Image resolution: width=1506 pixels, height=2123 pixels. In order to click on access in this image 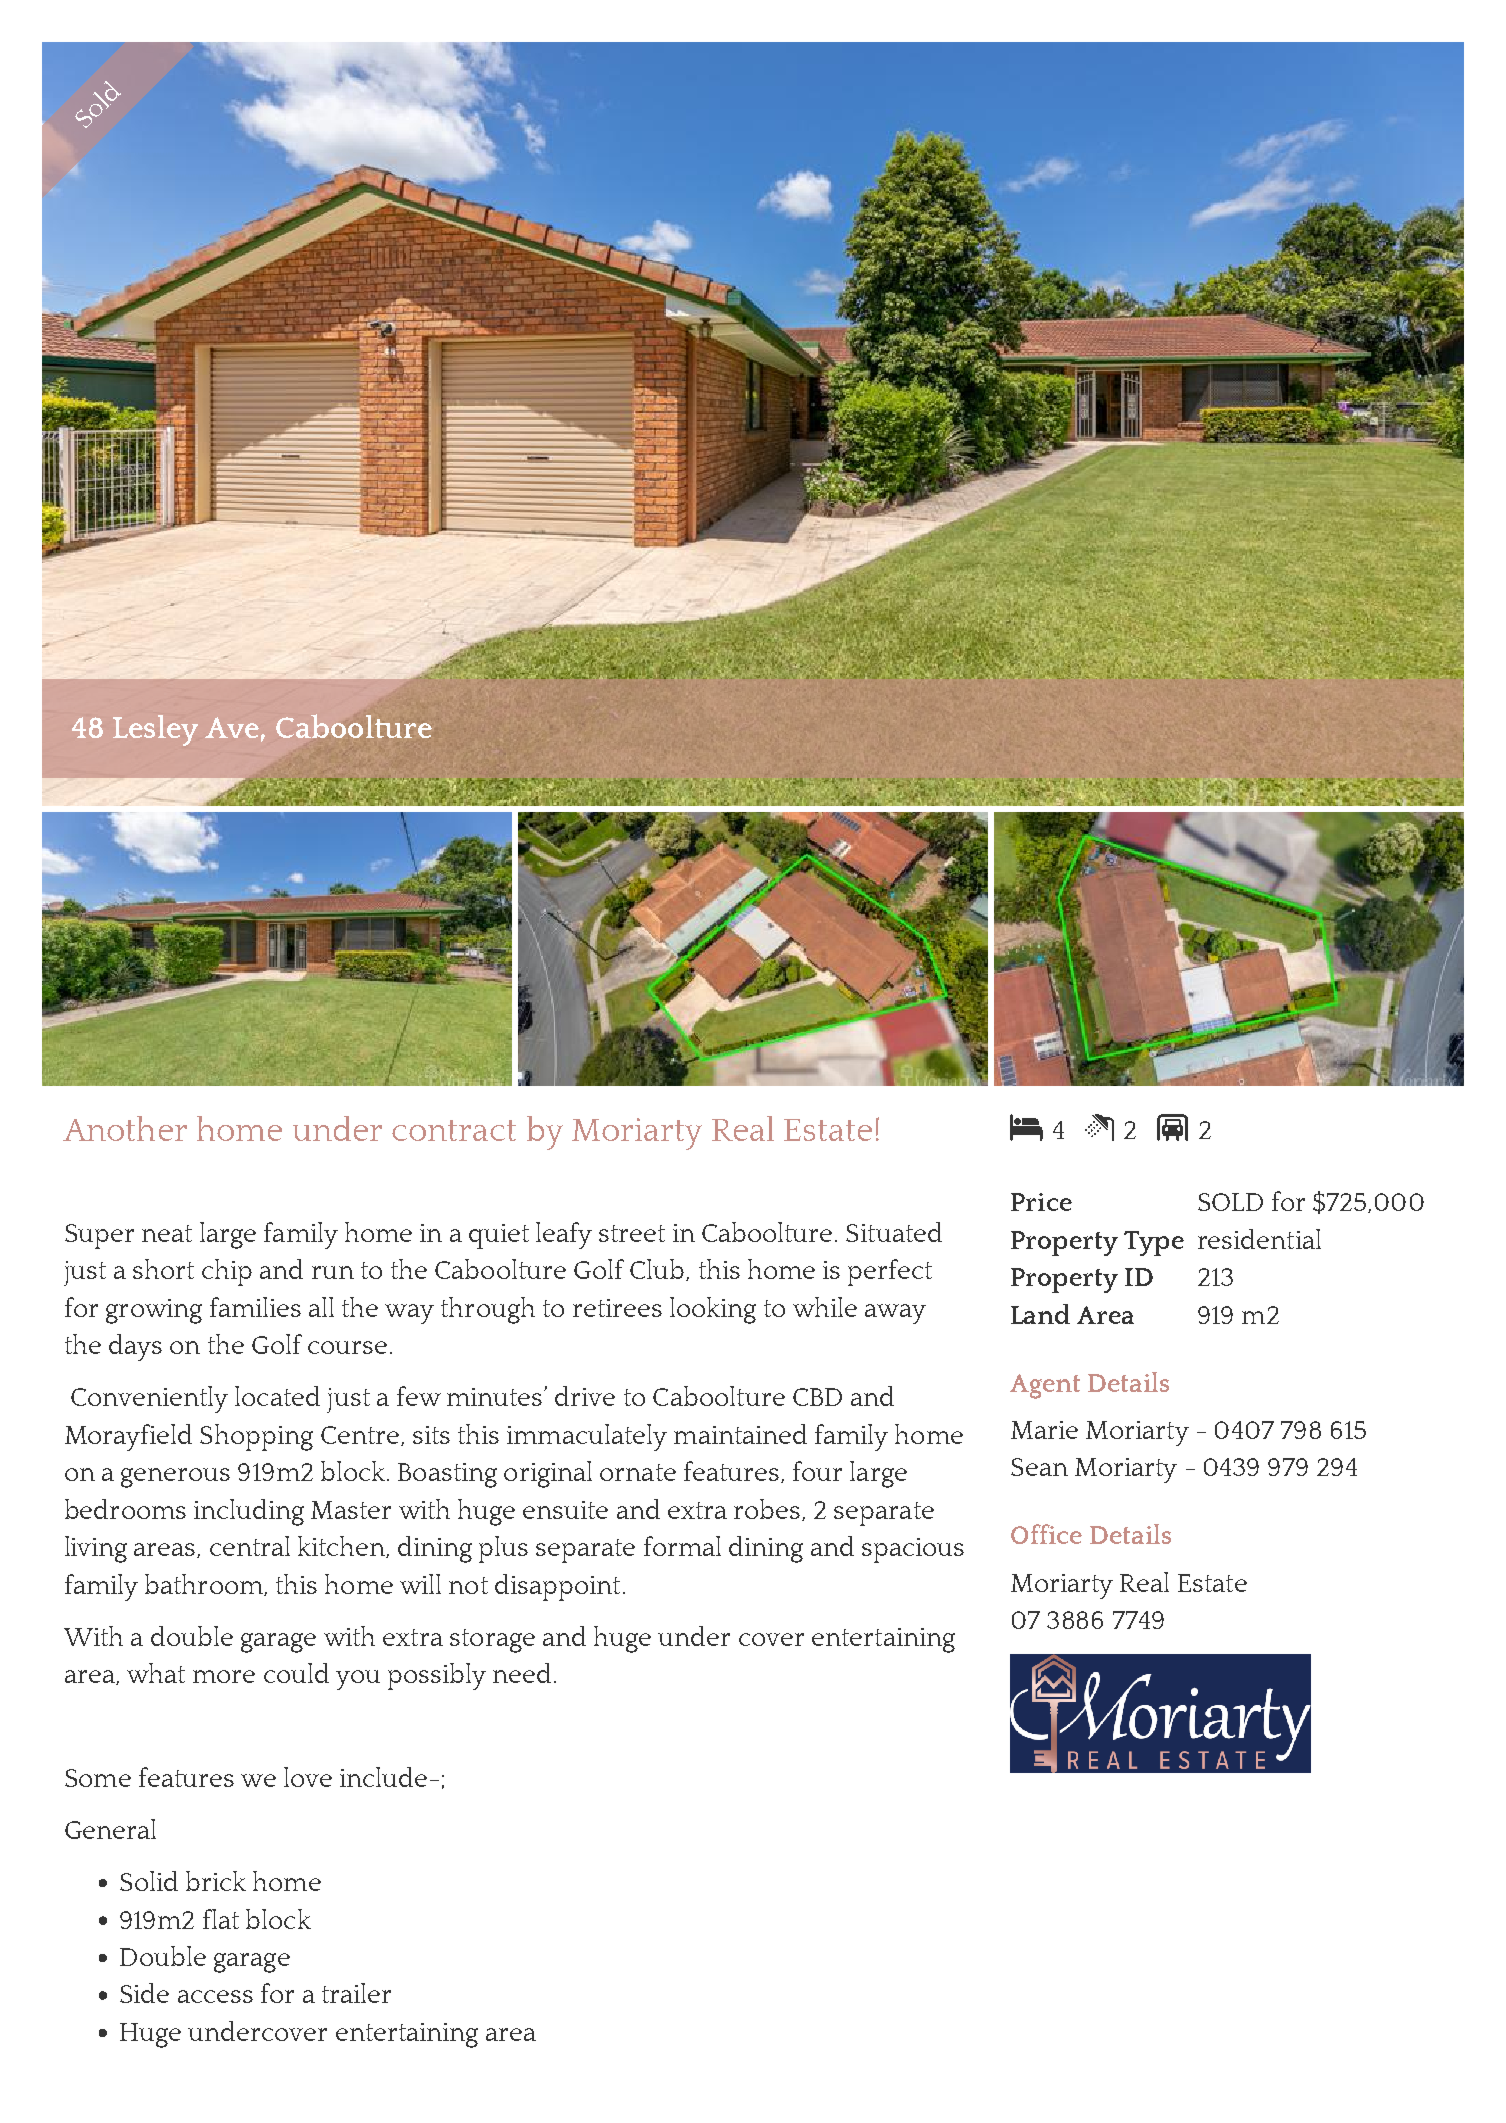, I will do `click(215, 1996)`.
